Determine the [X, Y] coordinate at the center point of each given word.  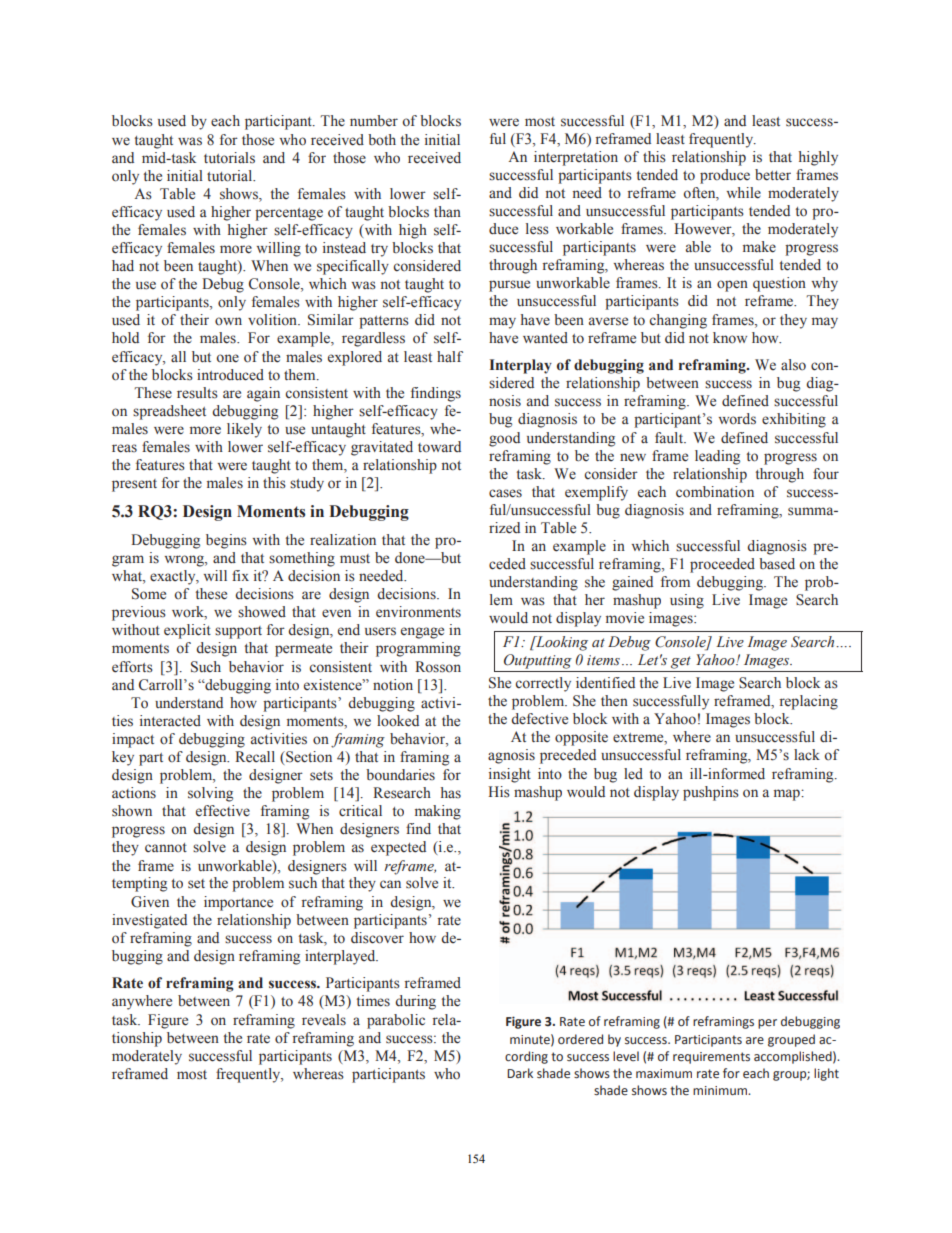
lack [807, 755]
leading [717, 457]
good [504, 439]
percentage [289, 214]
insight [510, 775]
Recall [255, 757]
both [382, 140]
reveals [324, 1020]
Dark [520, 1073]
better [773, 175]
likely [244, 430]
